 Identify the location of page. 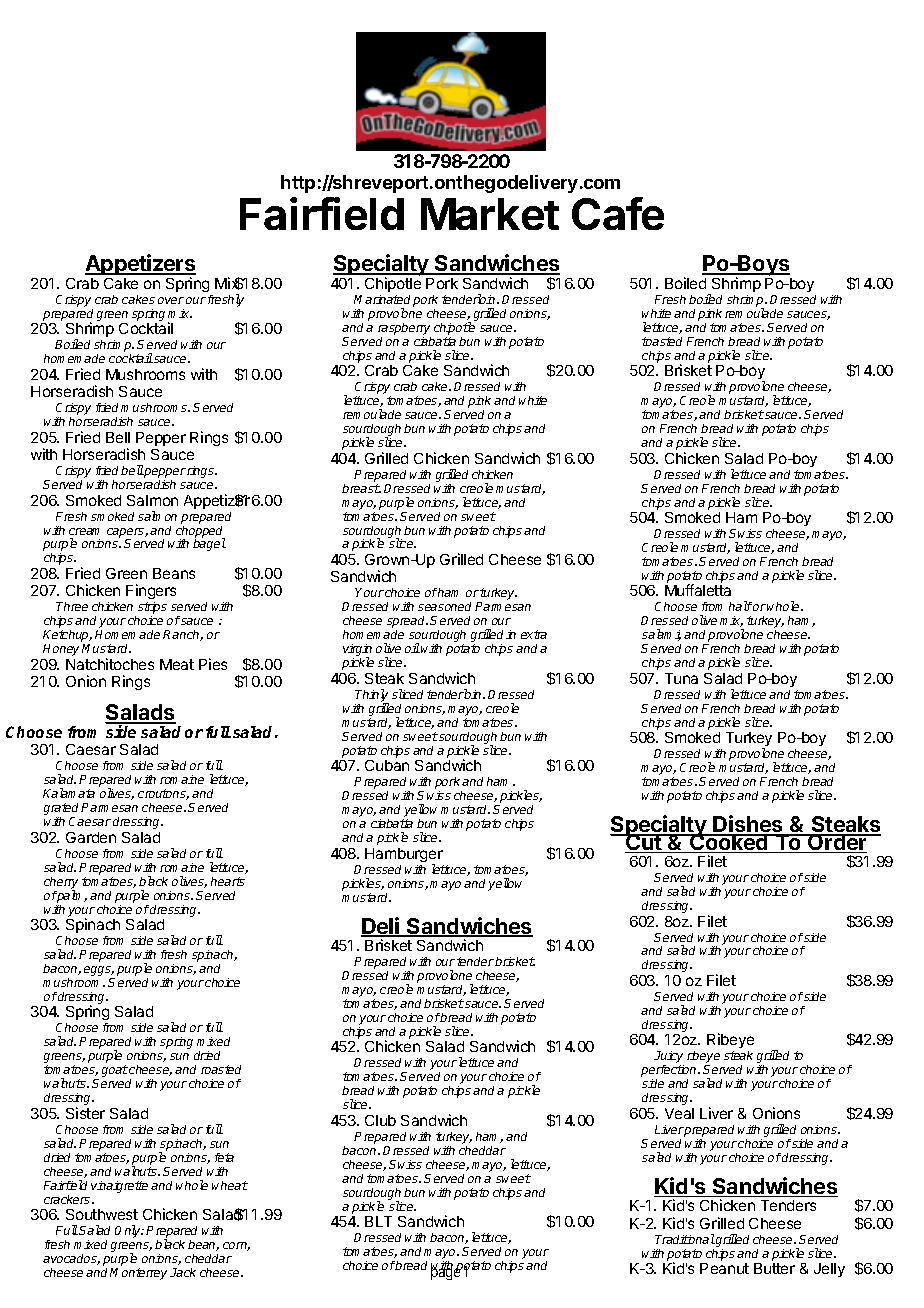
(446, 1274).
